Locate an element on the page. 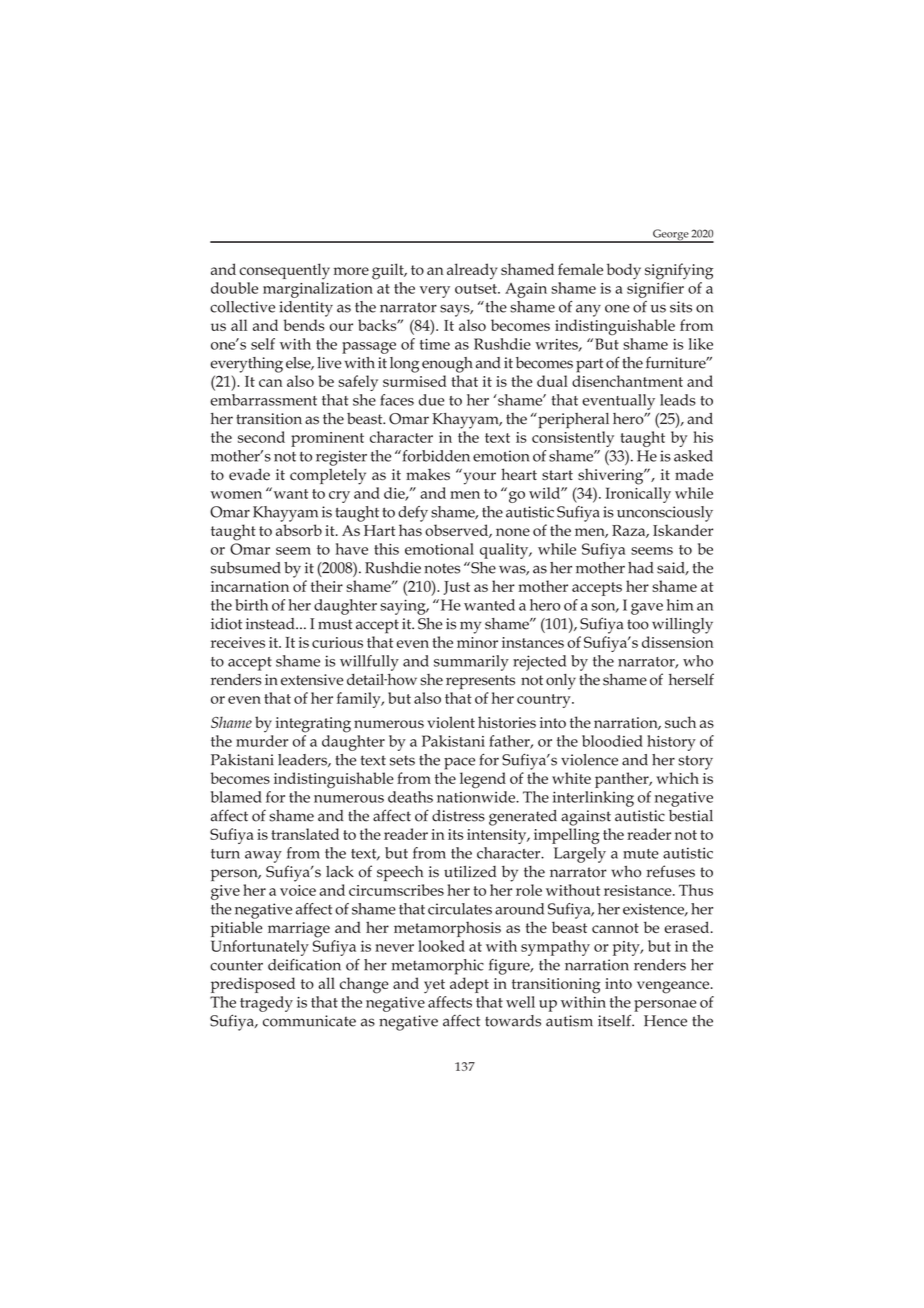 The height and width of the document is (1308, 924). instead is located at coordinates (271, 624).
